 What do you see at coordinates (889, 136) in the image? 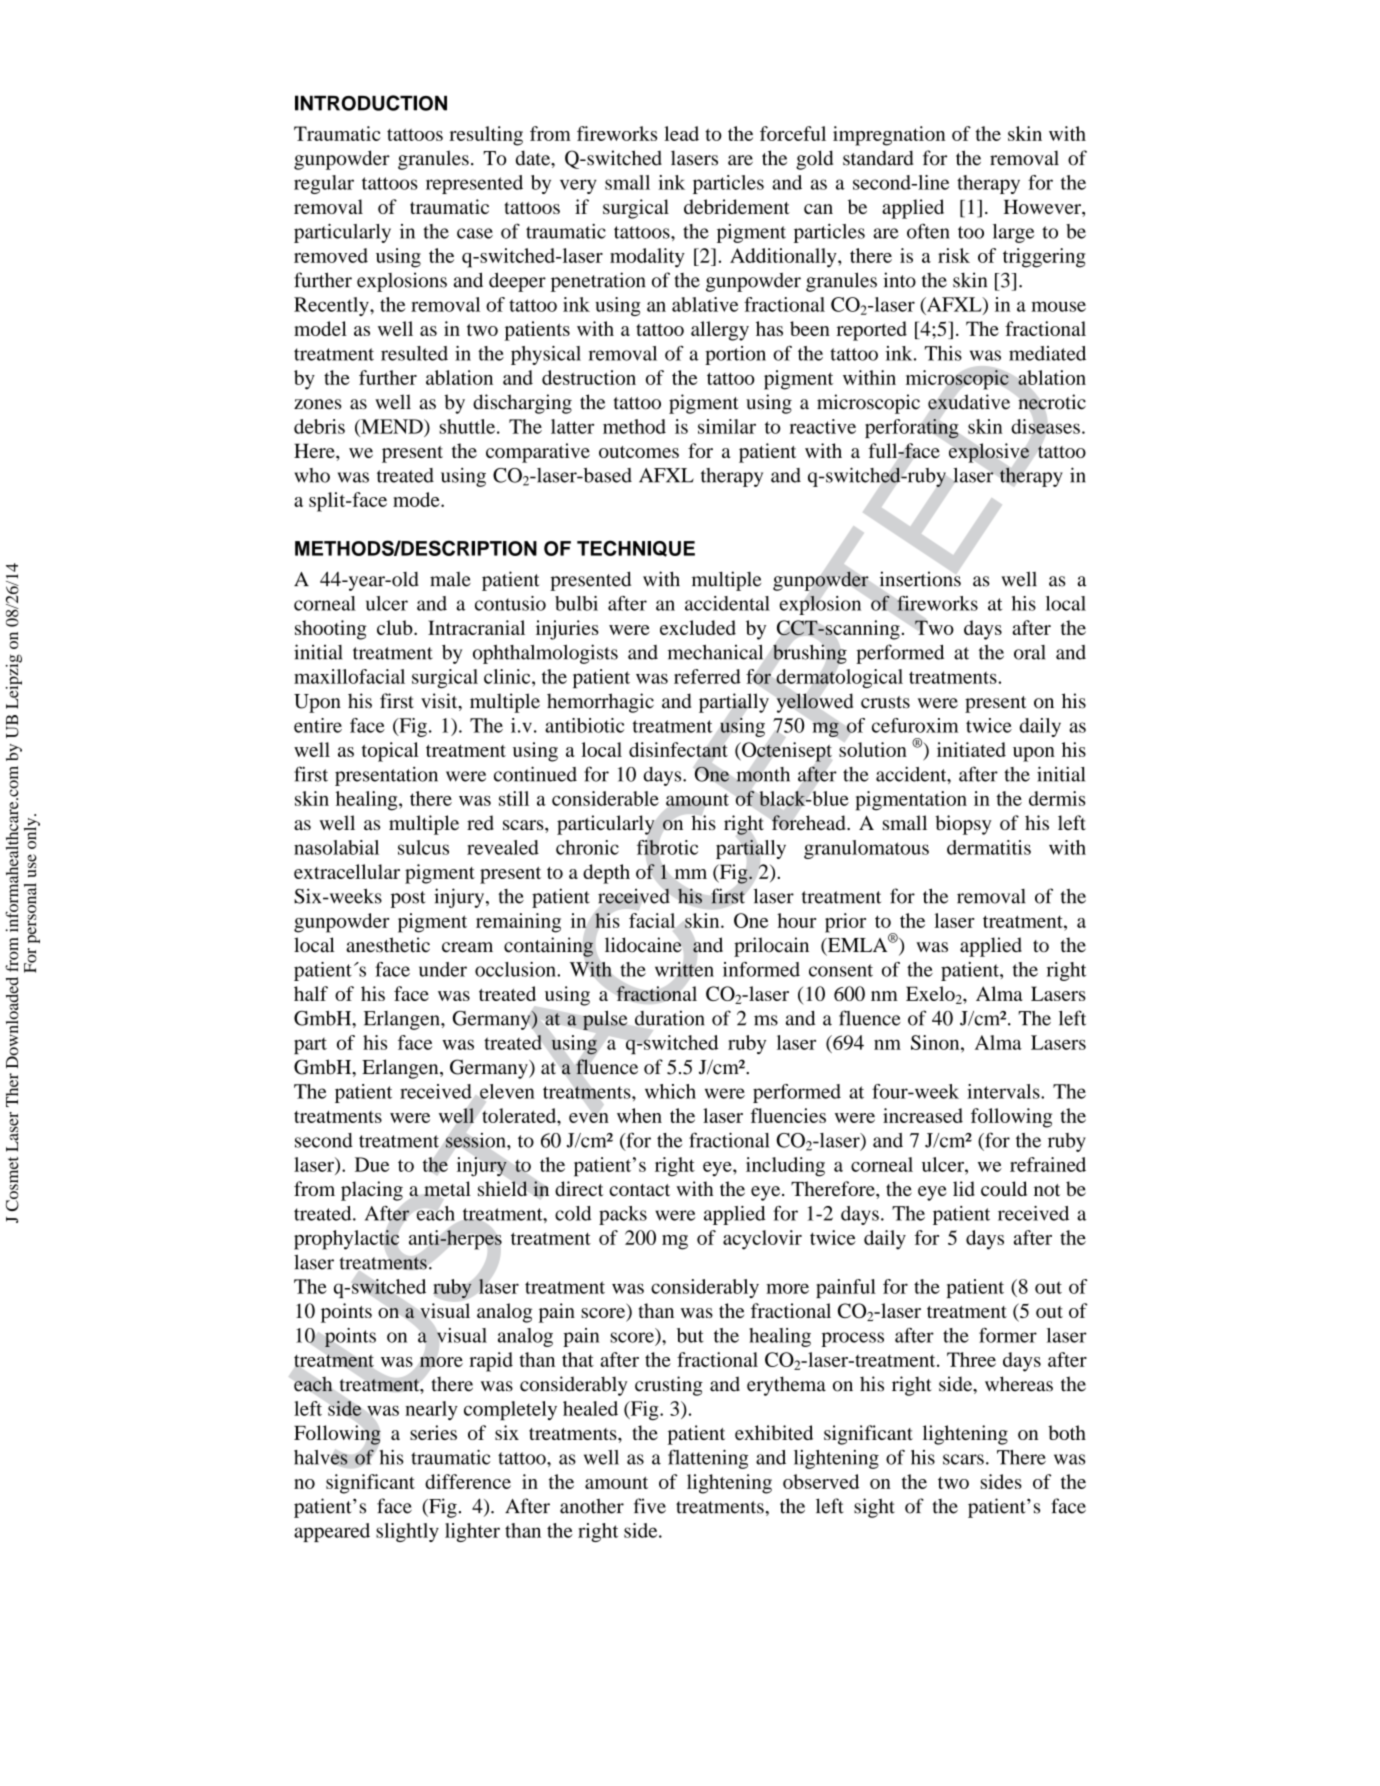
I see `impregnation` at bounding box center [889, 136].
